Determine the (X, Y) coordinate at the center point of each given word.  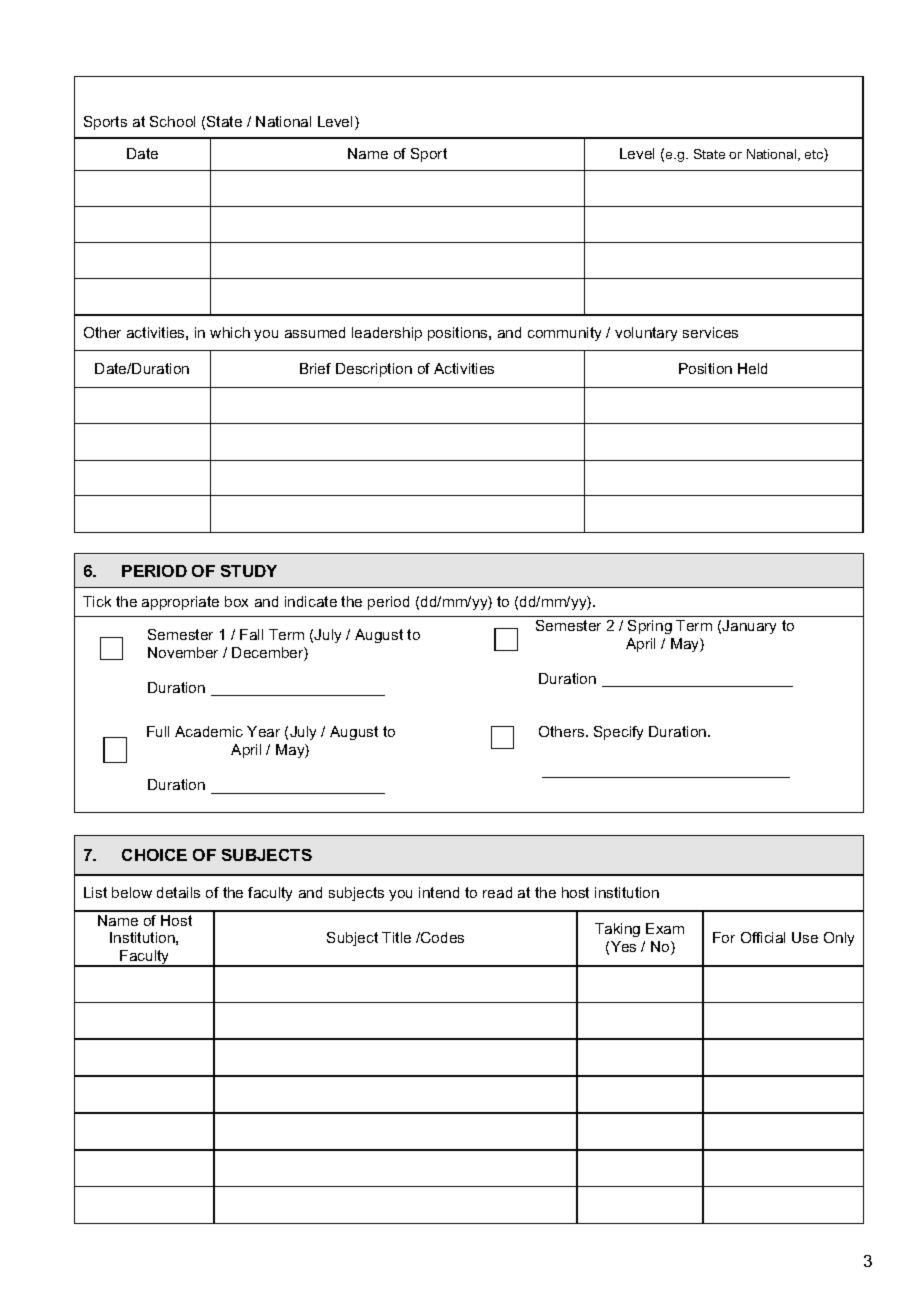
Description (374, 370)
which (230, 332)
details (178, 892)
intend (439, 892)
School (172, 121)
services (710, 332)
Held (752, 368)
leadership (387, 334)
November (183, 652)
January (749, 627)
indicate (311, 601)
